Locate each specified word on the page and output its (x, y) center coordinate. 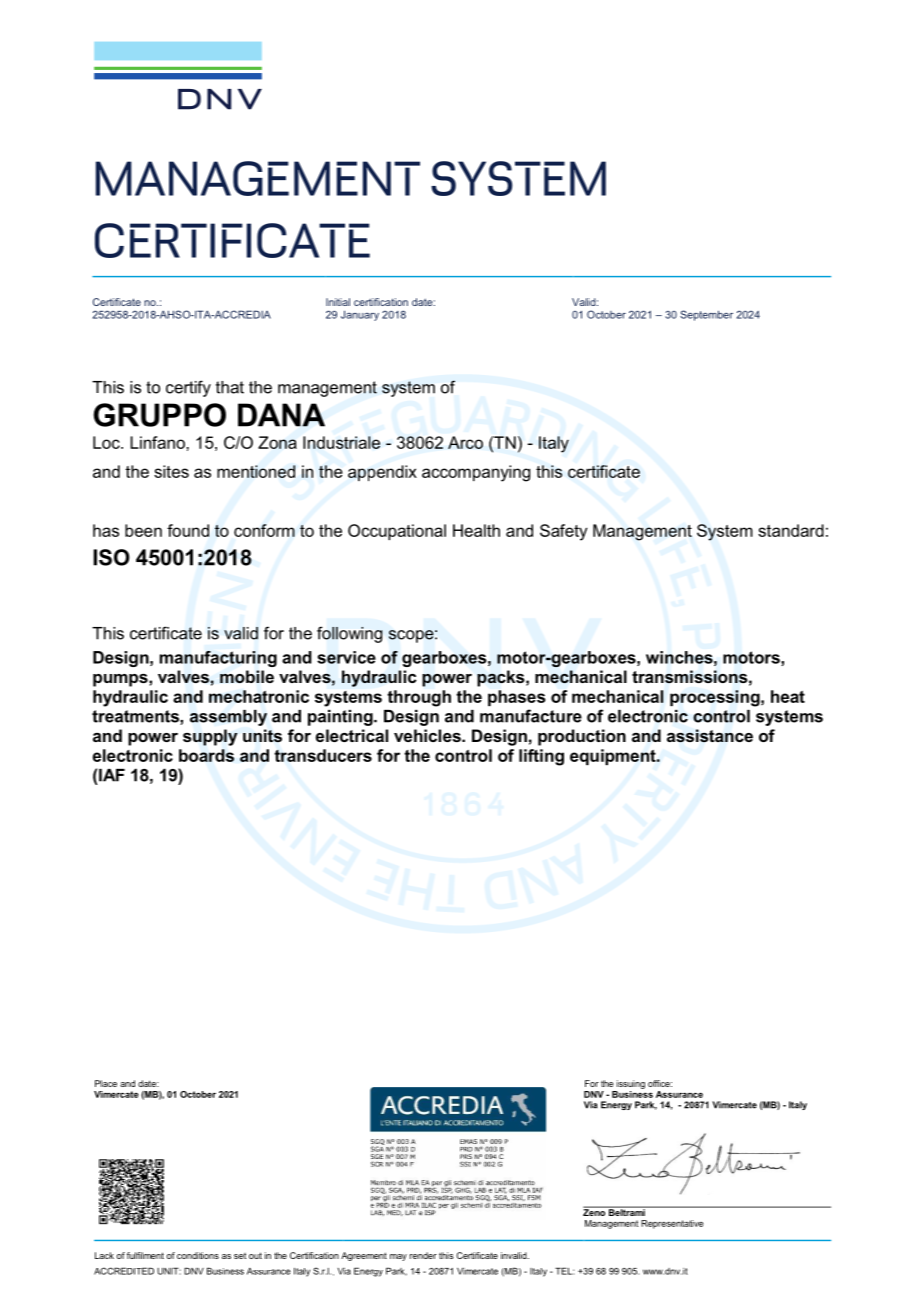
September (706, 315)
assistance (710, 736)
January (360, 315)
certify (188, 388)
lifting (541, 757)
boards (206, 755)
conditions (198, 1255)
